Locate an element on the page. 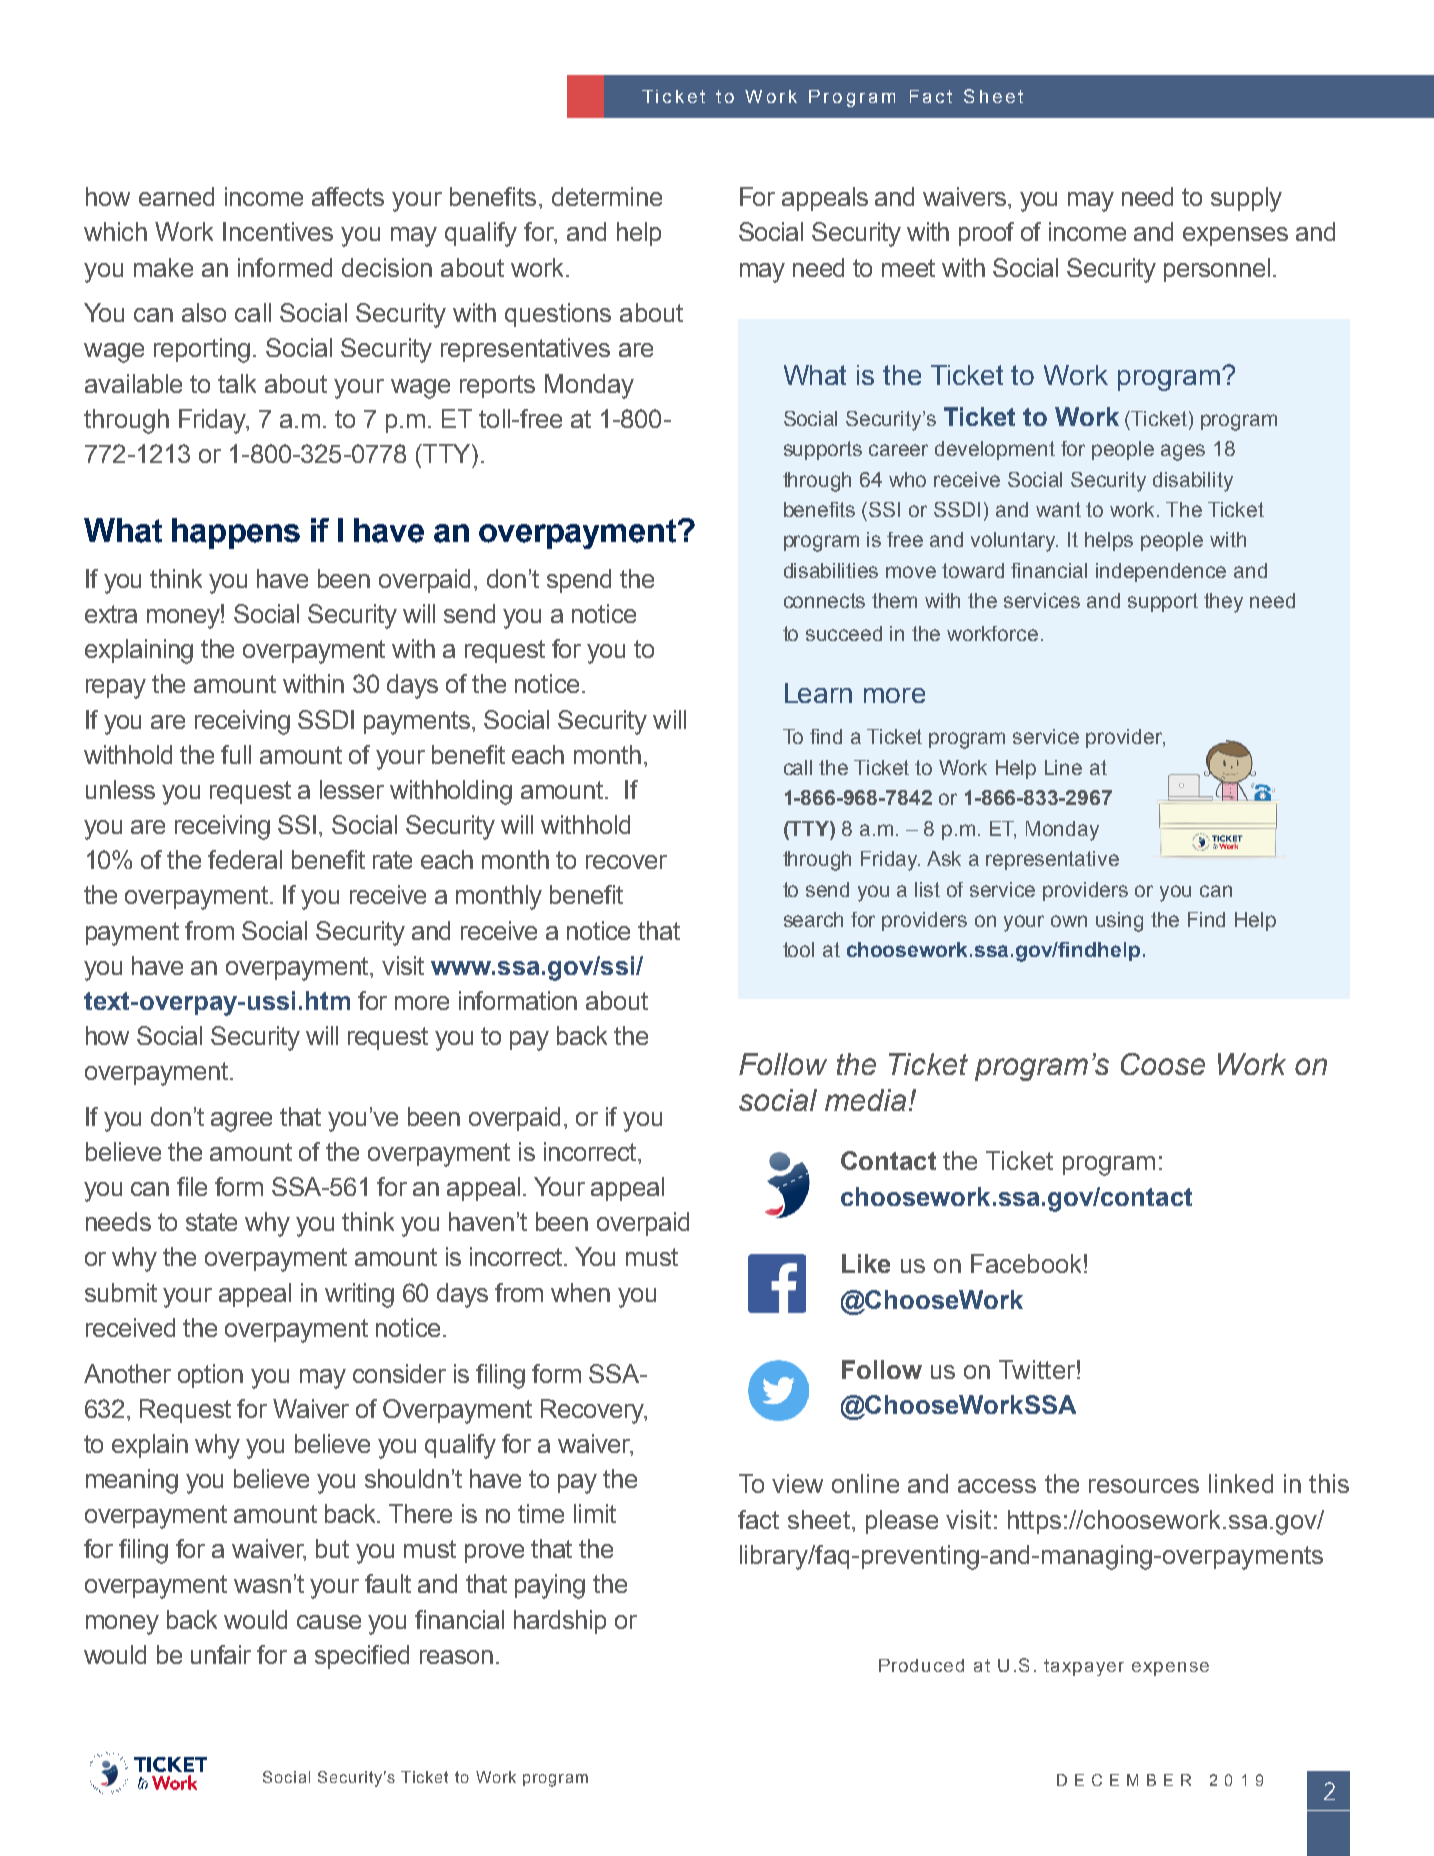  determine is located at coordinates (607, 196).
